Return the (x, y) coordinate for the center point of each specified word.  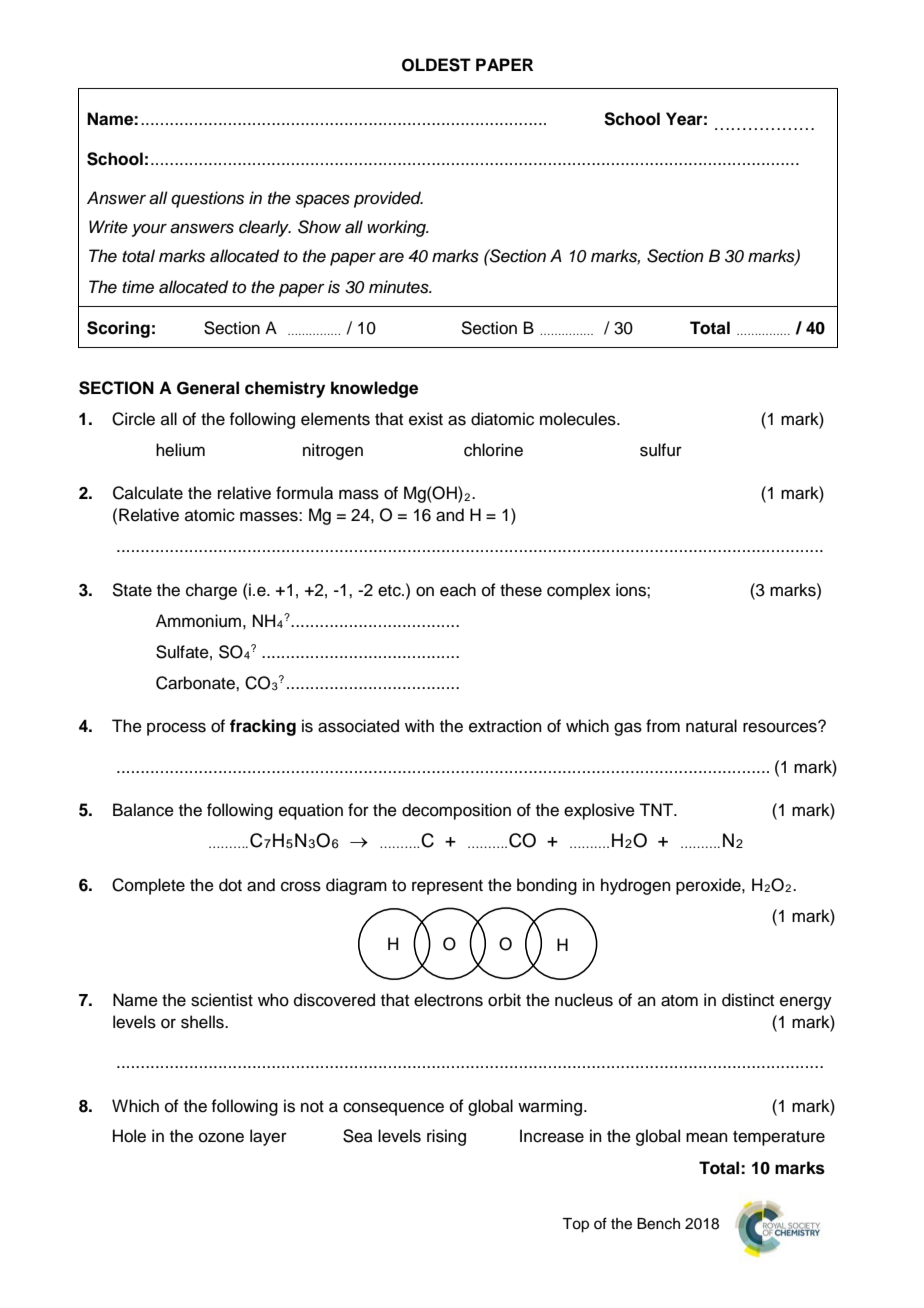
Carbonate (196, 683)
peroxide (709, 886)
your (149, 230)
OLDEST (436, 65)
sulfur (661, 450)
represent (447, 887)
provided (388, 199)
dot (230, 885)
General (208, 388)
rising (446, 1137)
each (458, 590)
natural (711, 726)
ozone (221, 1137)
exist (426, 419)
